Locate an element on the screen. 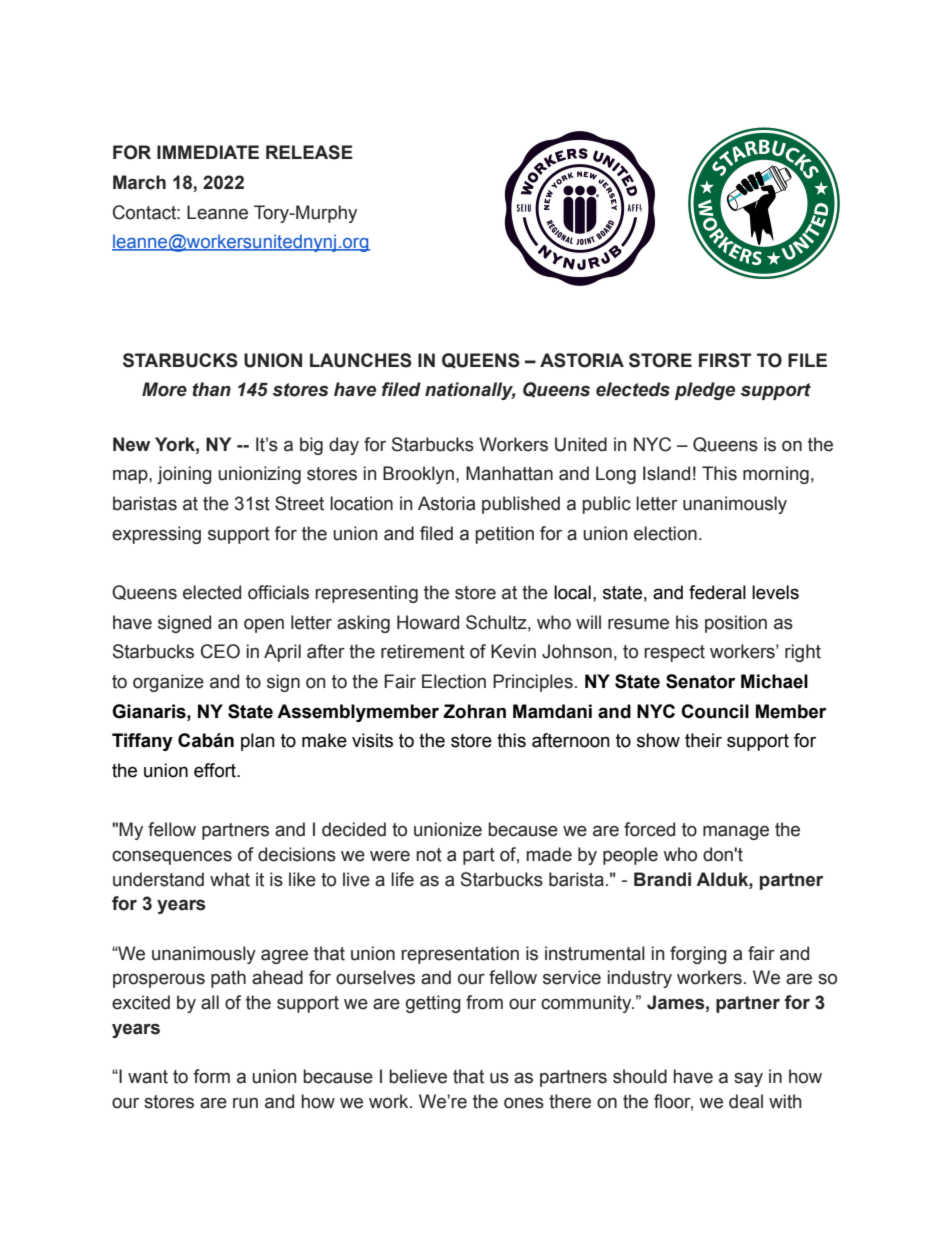 The width and height of the screenshot is (952, 1233). FIRST is located at coordinates (725, 360).
